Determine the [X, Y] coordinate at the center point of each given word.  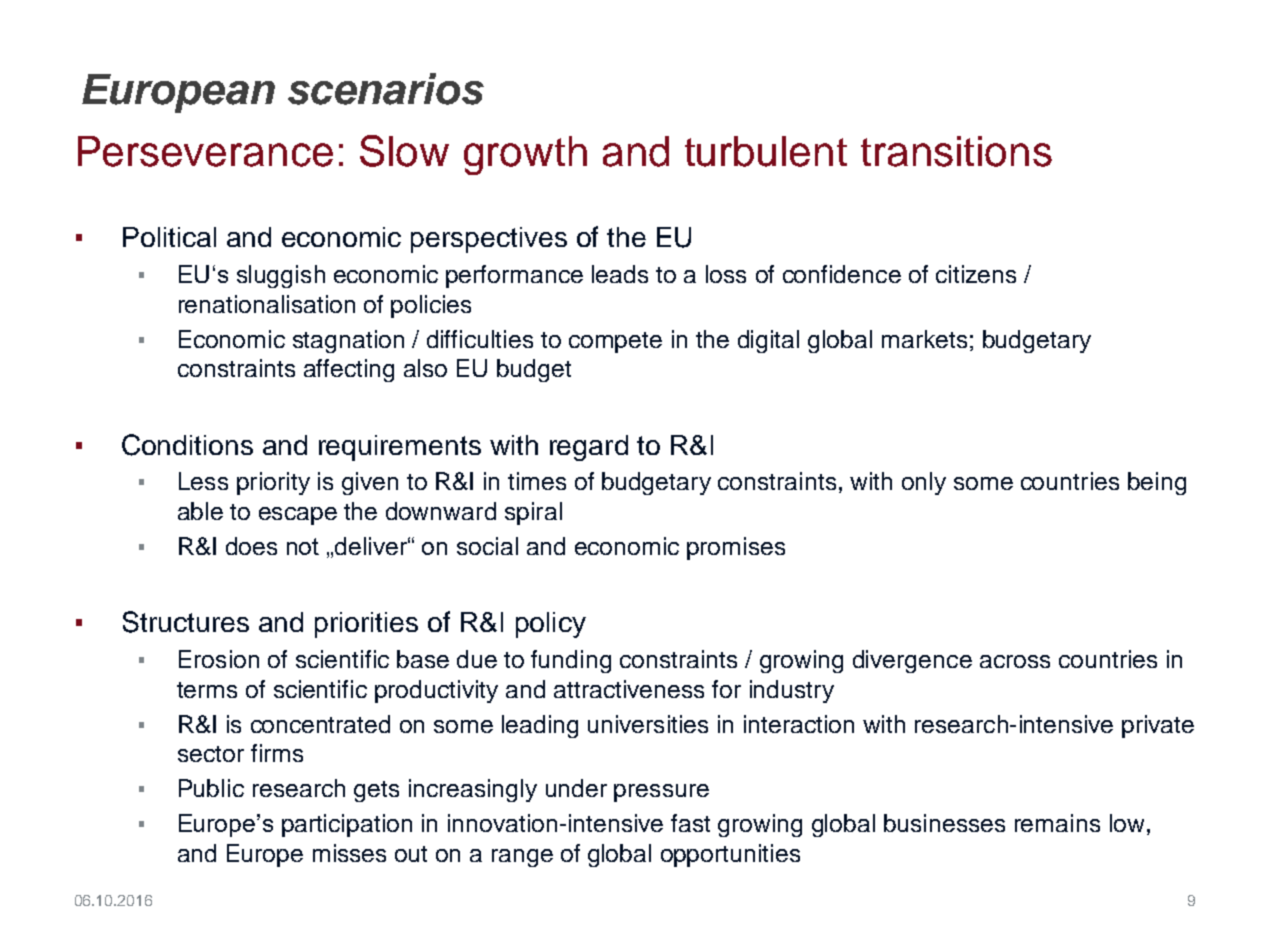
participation [347, 825]
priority [273, 483]
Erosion [219, 659]
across [1015, 661]
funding [571, 661]
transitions [956, 151]
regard [589, 448]
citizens [976, 274]
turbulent [766, 151]
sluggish [281, 276]
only [924, 483]
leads [620, 274]
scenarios [386, 89]
